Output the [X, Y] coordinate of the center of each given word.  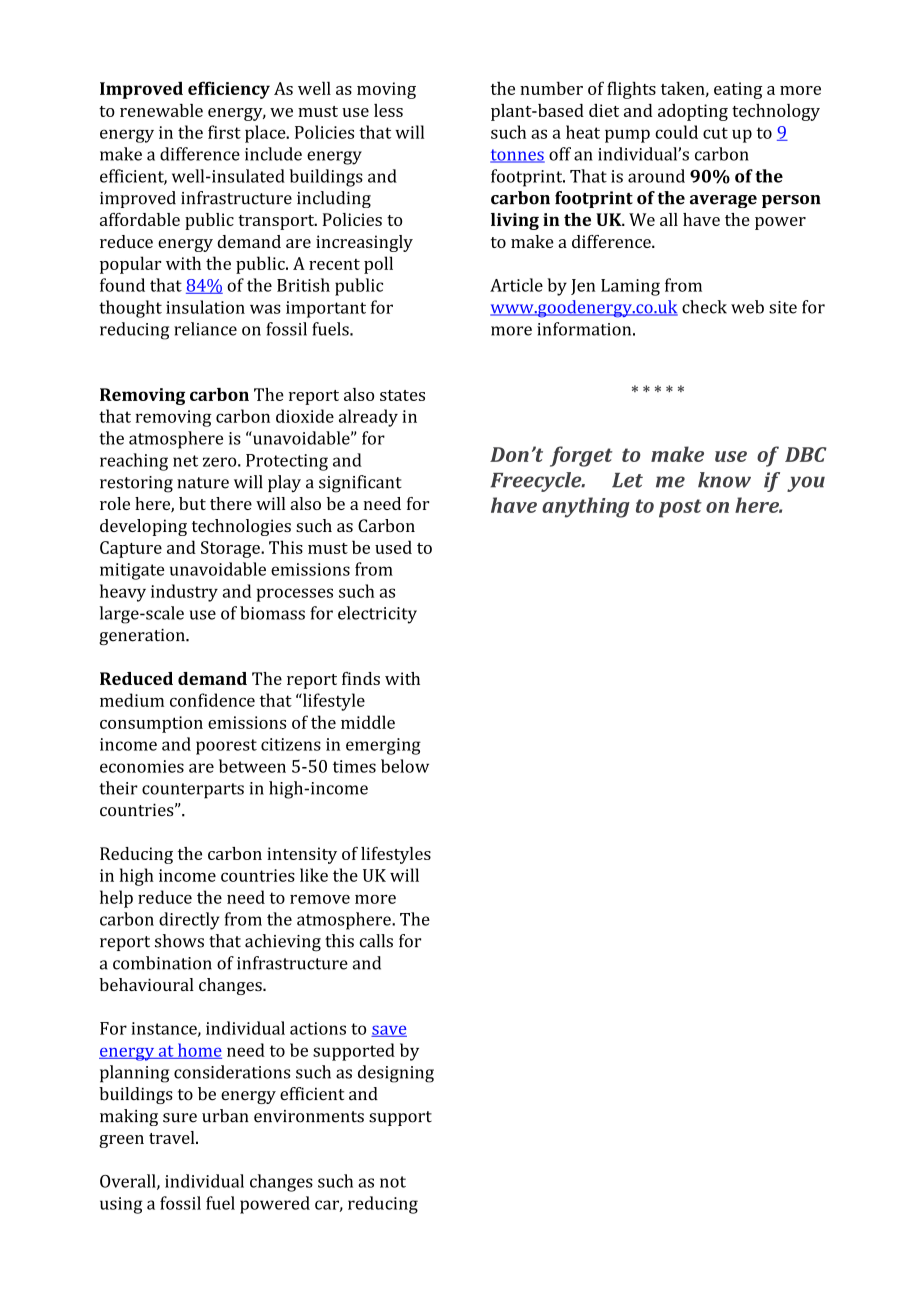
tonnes [517, 156]
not [393, 1182]
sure [180, 1118]
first [224, 132]
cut [715, 133]
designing [396, 1074]
